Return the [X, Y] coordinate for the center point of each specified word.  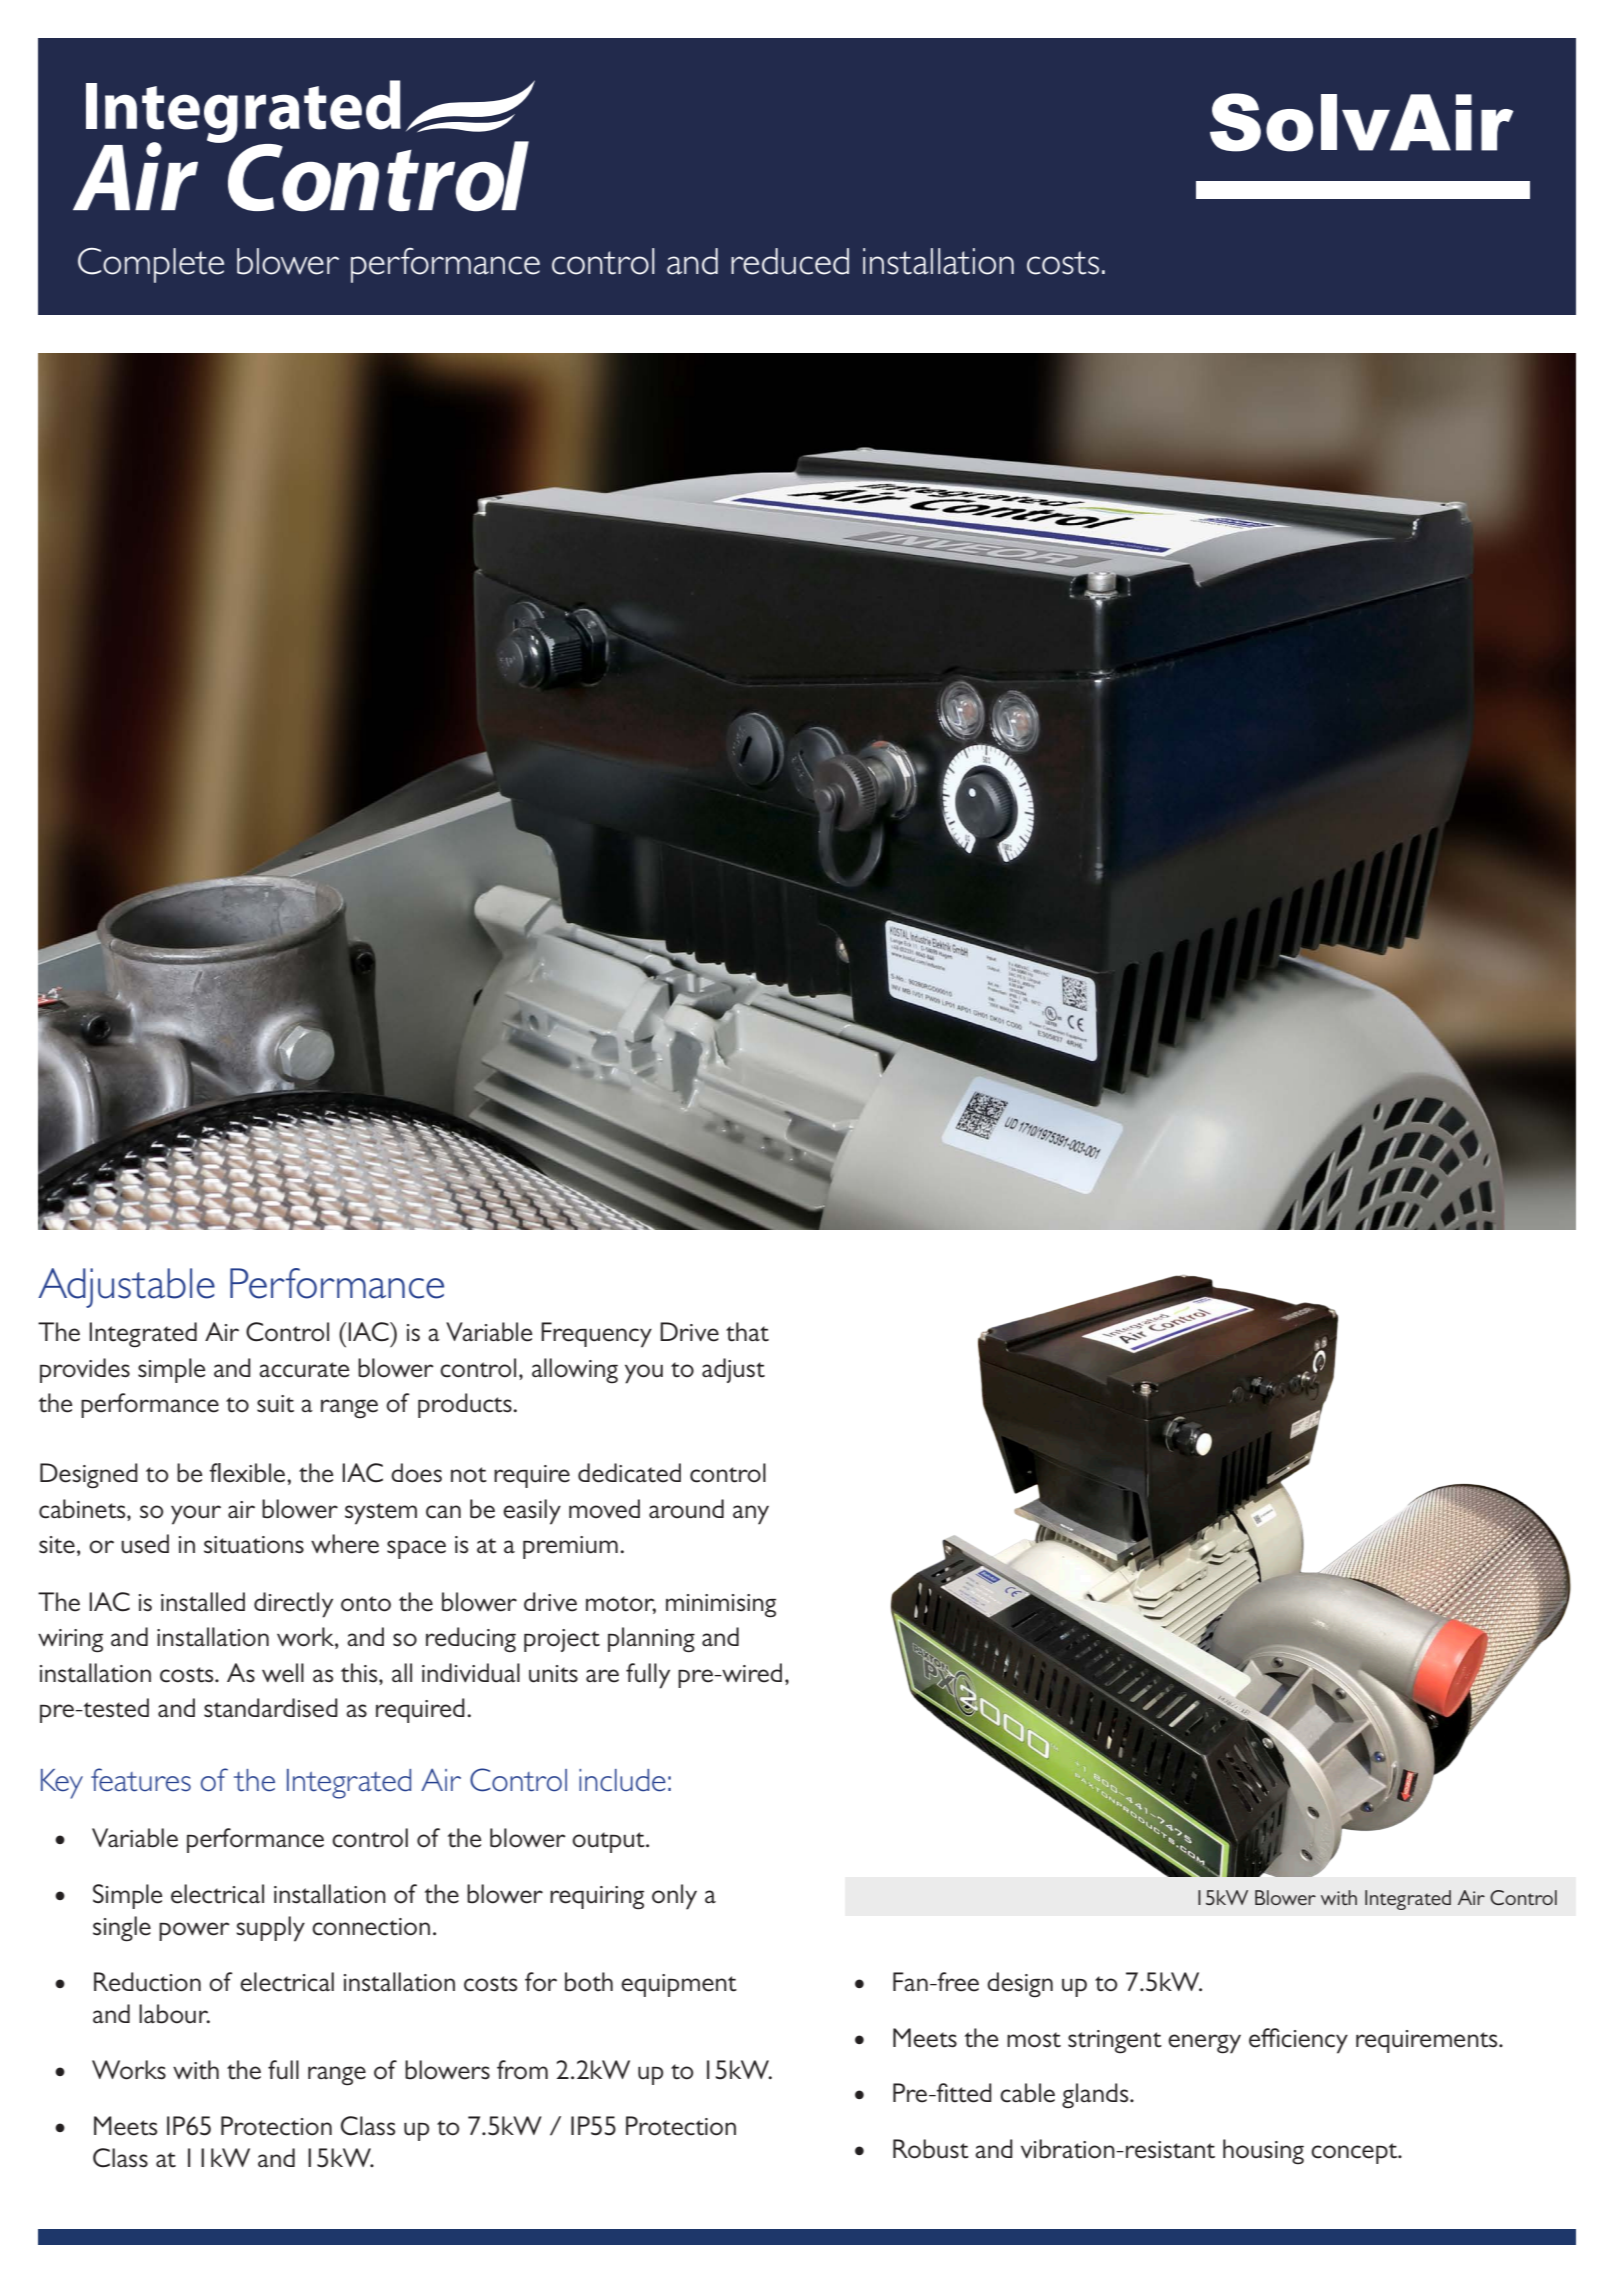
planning [651, 1640]
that [747, 1332]
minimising [721, 1606]
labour [174, 2014]
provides [85, 1370]
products [466, 1405]
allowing [575, 1371]
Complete [151, 265]
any [751, 1515]
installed [203, 1602]
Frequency [596, 1335]
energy [1204, 2044]
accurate [304, 1370]
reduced [790, 261]
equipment [679, 1985]
